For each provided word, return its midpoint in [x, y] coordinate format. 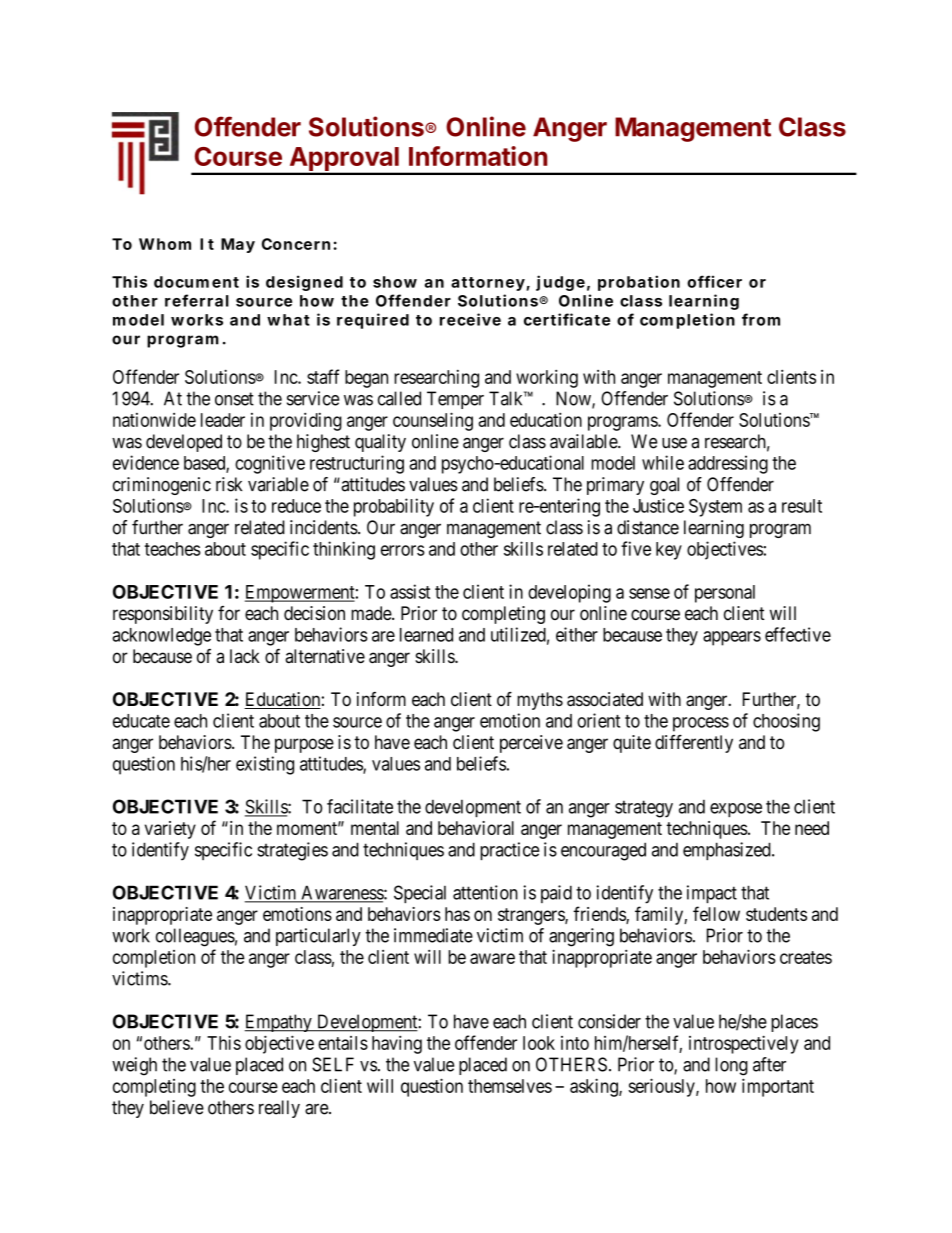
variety [170, 830]
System [715, 508]
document [196, 282]
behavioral [476, 828]
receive [470, 319]
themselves [510, 1086]
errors [403, 550]
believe [177, 1107]
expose [736, 810]
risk [229, 484]
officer [714, 281]
